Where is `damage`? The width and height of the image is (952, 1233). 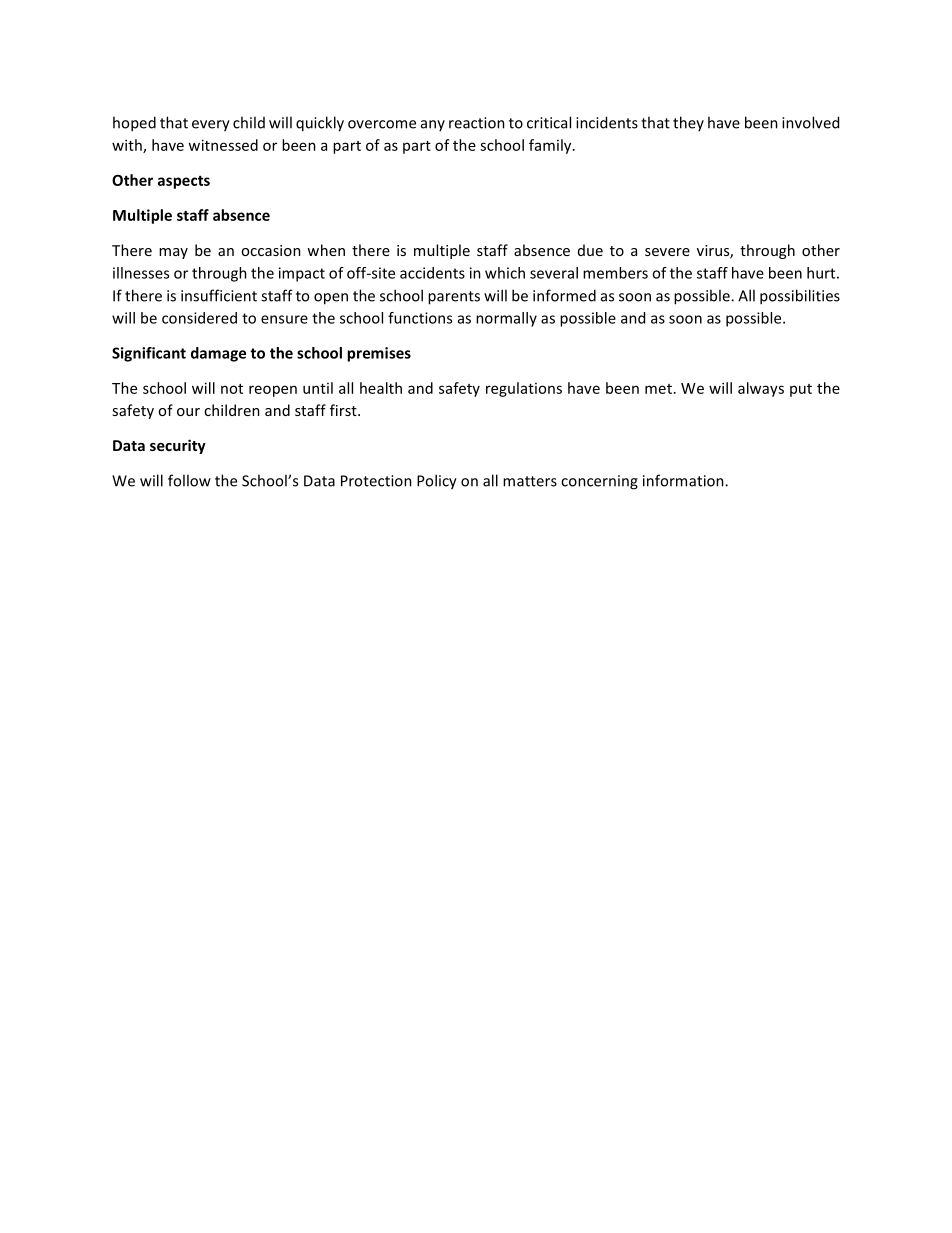
damage is located at coordinates (218, 354).
